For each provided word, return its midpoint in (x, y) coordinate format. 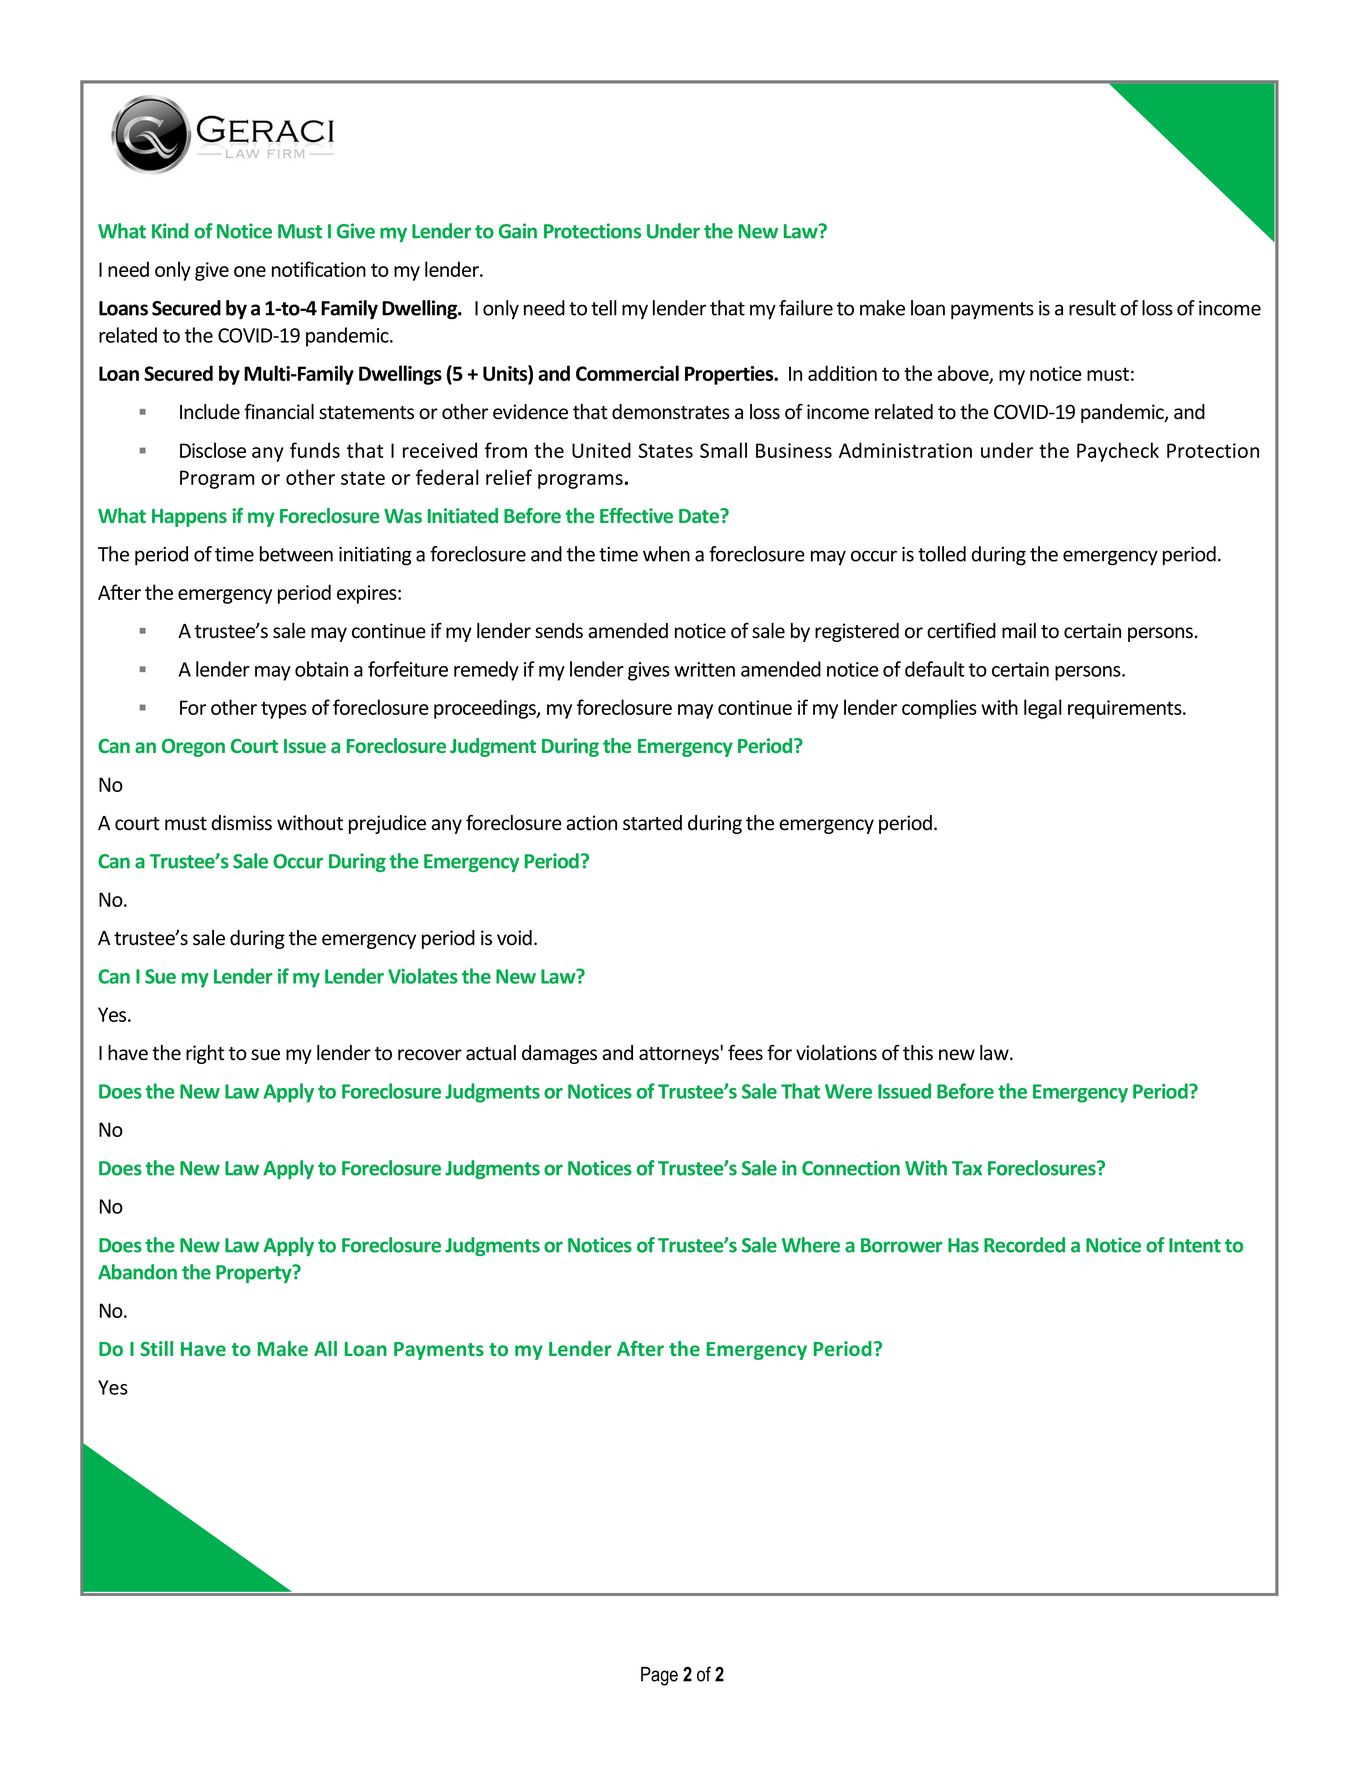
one (250, 271)
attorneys (680, 1054)
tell (604, 308)
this (918, 1053)
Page (659, 1676)
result (1092, 308)
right (205, 1054)
